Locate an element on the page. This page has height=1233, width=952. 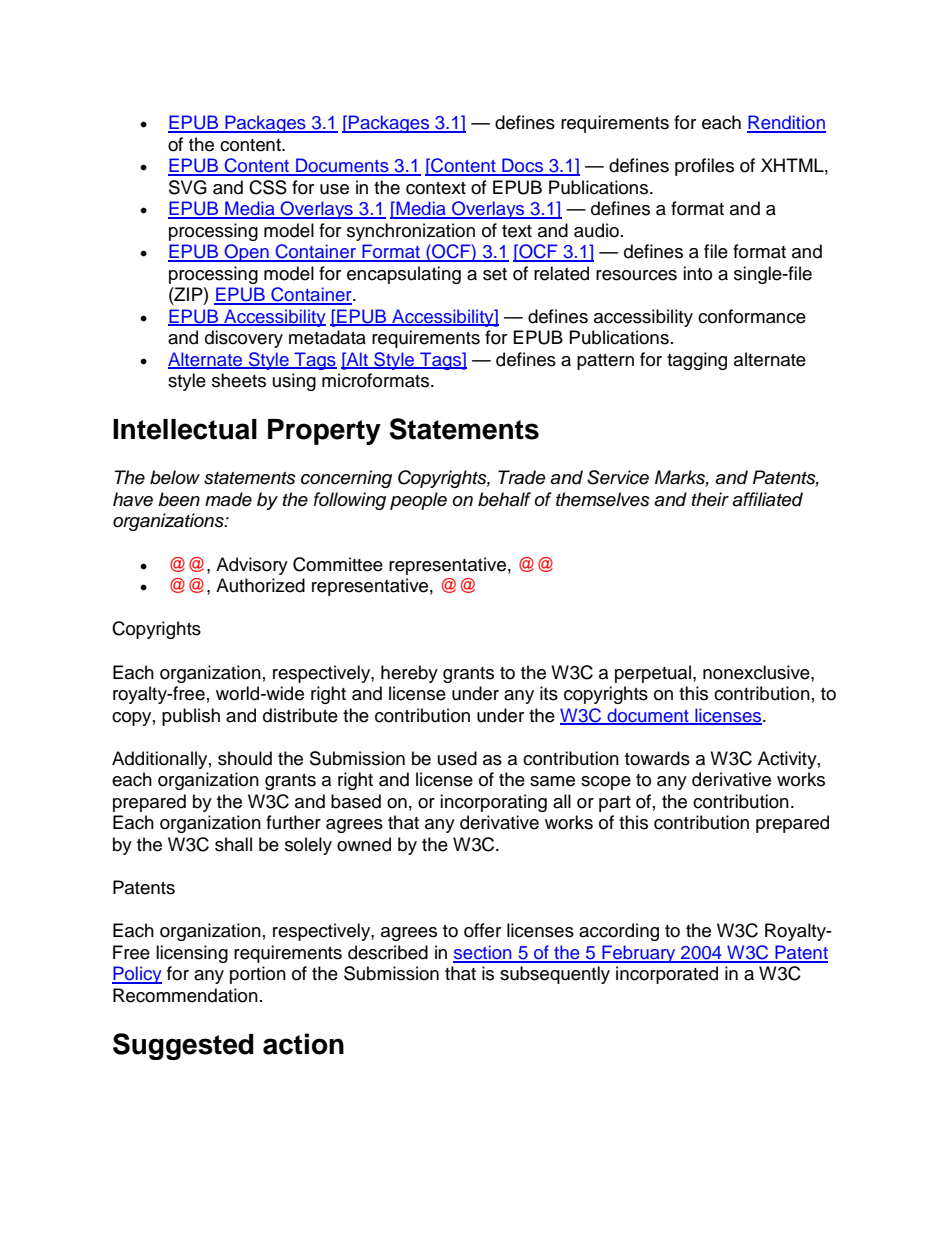
affiliated is located at coordinates (767, 499).
